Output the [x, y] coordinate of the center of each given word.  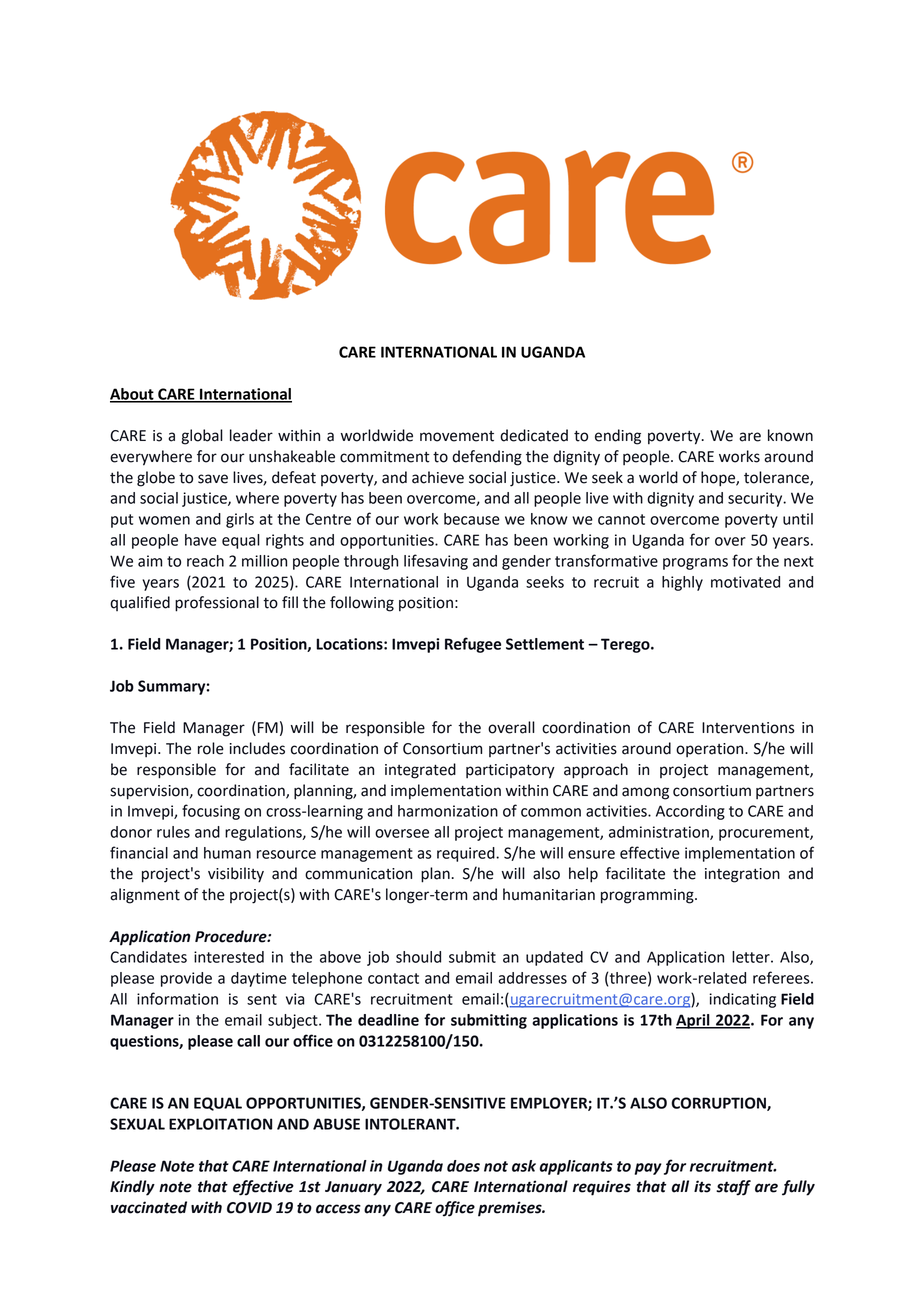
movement [457, 436]
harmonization [448, 811]
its [702, 1186]
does [463, 1166]
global [202, 437]
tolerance [777, 478]
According [690, 812]
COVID [249, 1208]
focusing [211, 812]
